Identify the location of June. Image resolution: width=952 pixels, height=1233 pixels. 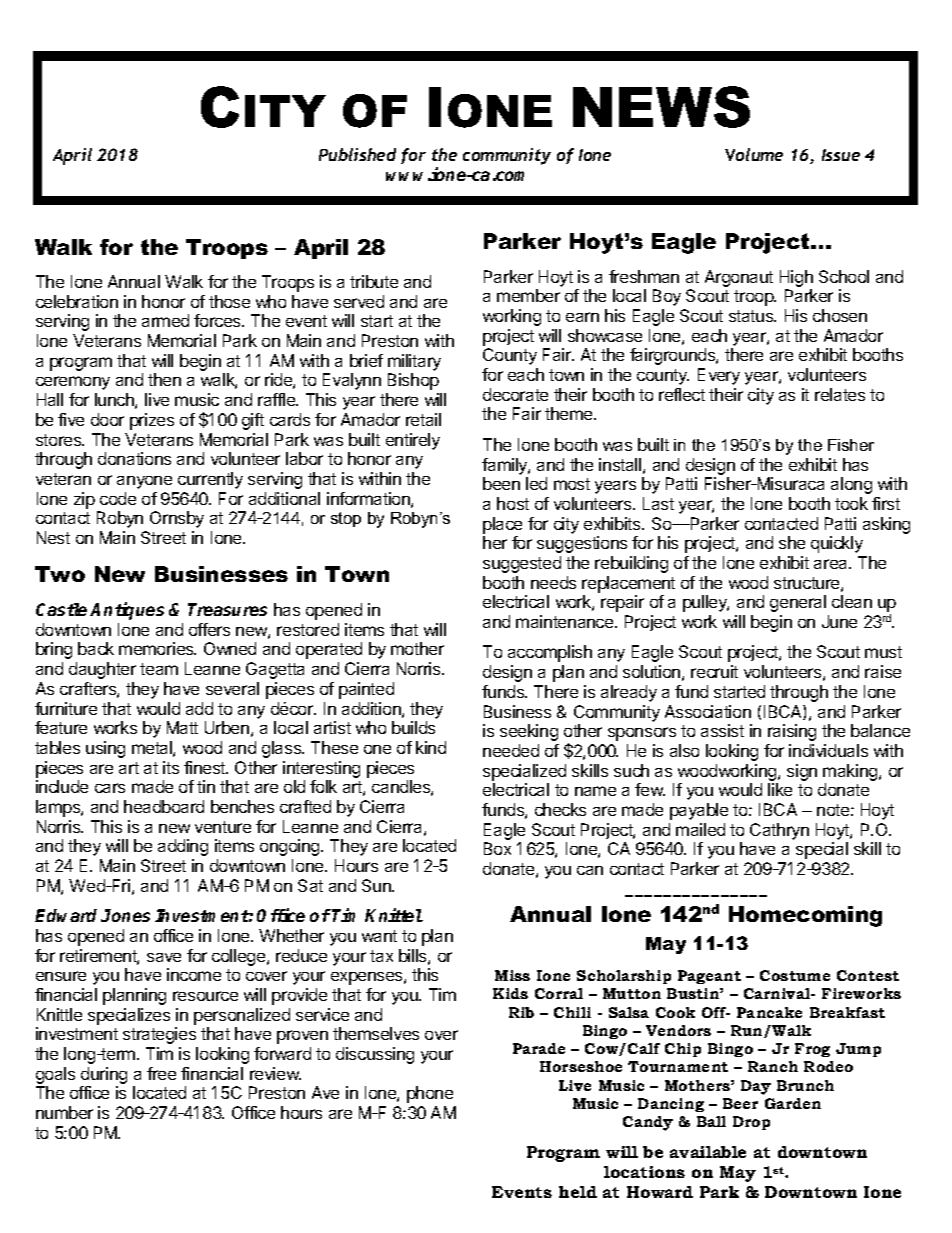
(839, 621).
